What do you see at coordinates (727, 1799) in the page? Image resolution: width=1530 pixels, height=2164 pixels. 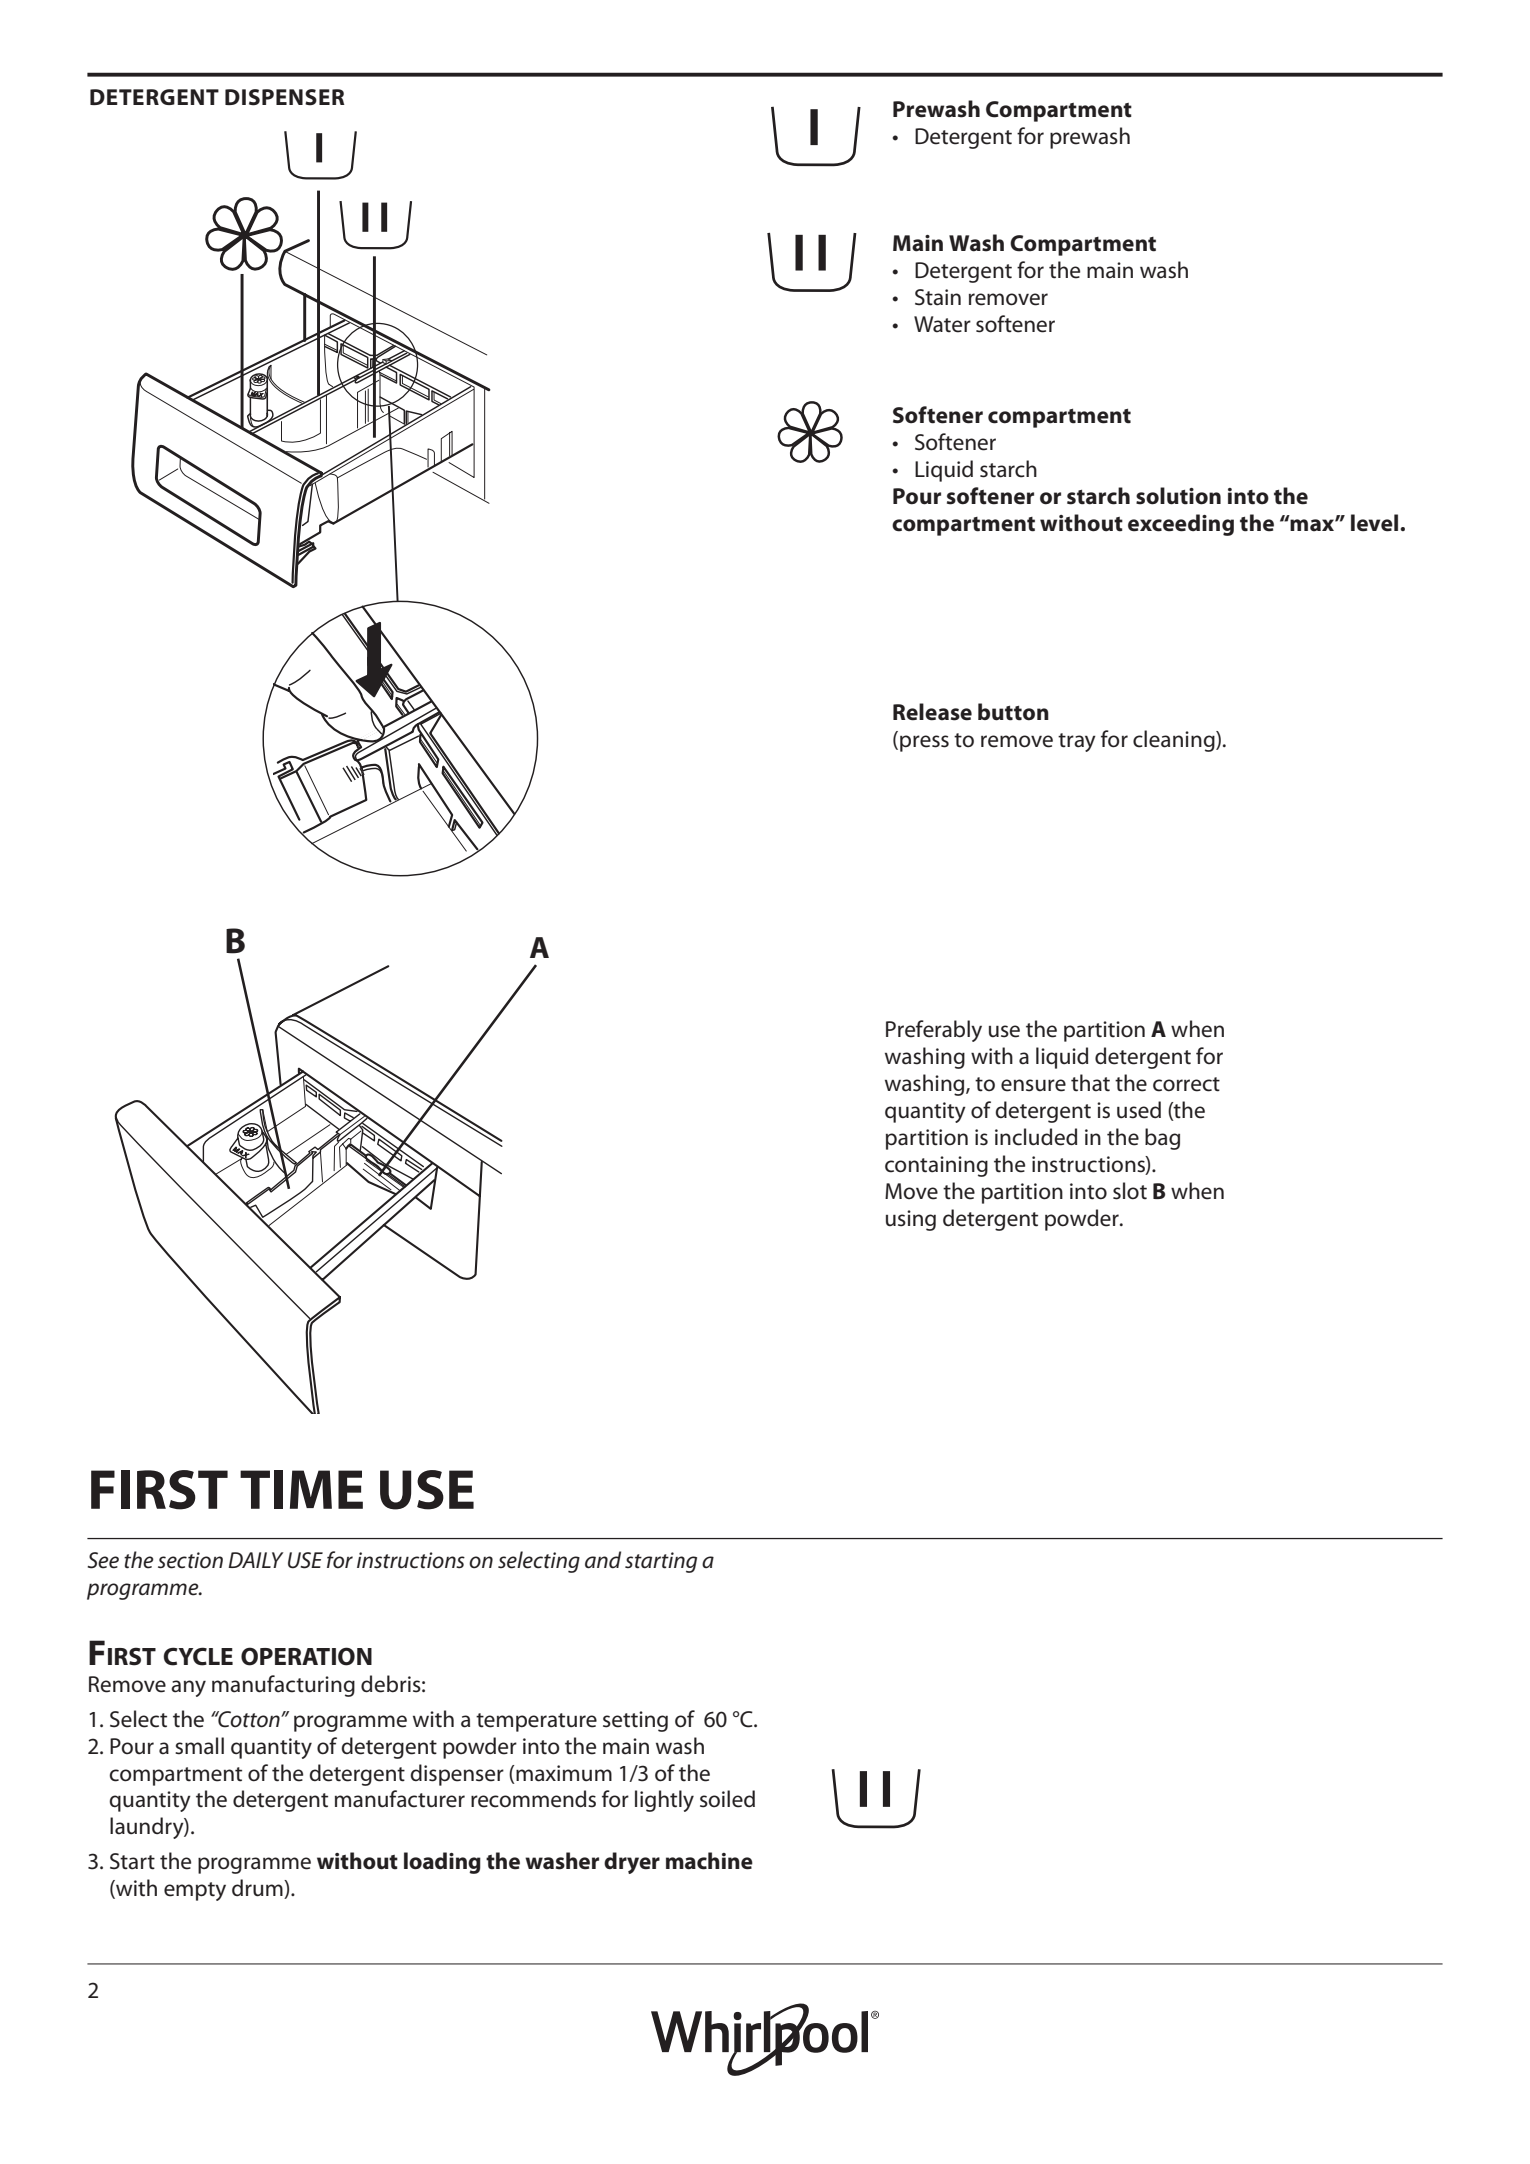 I see `soiled` at bounding box center [727, 1799].
